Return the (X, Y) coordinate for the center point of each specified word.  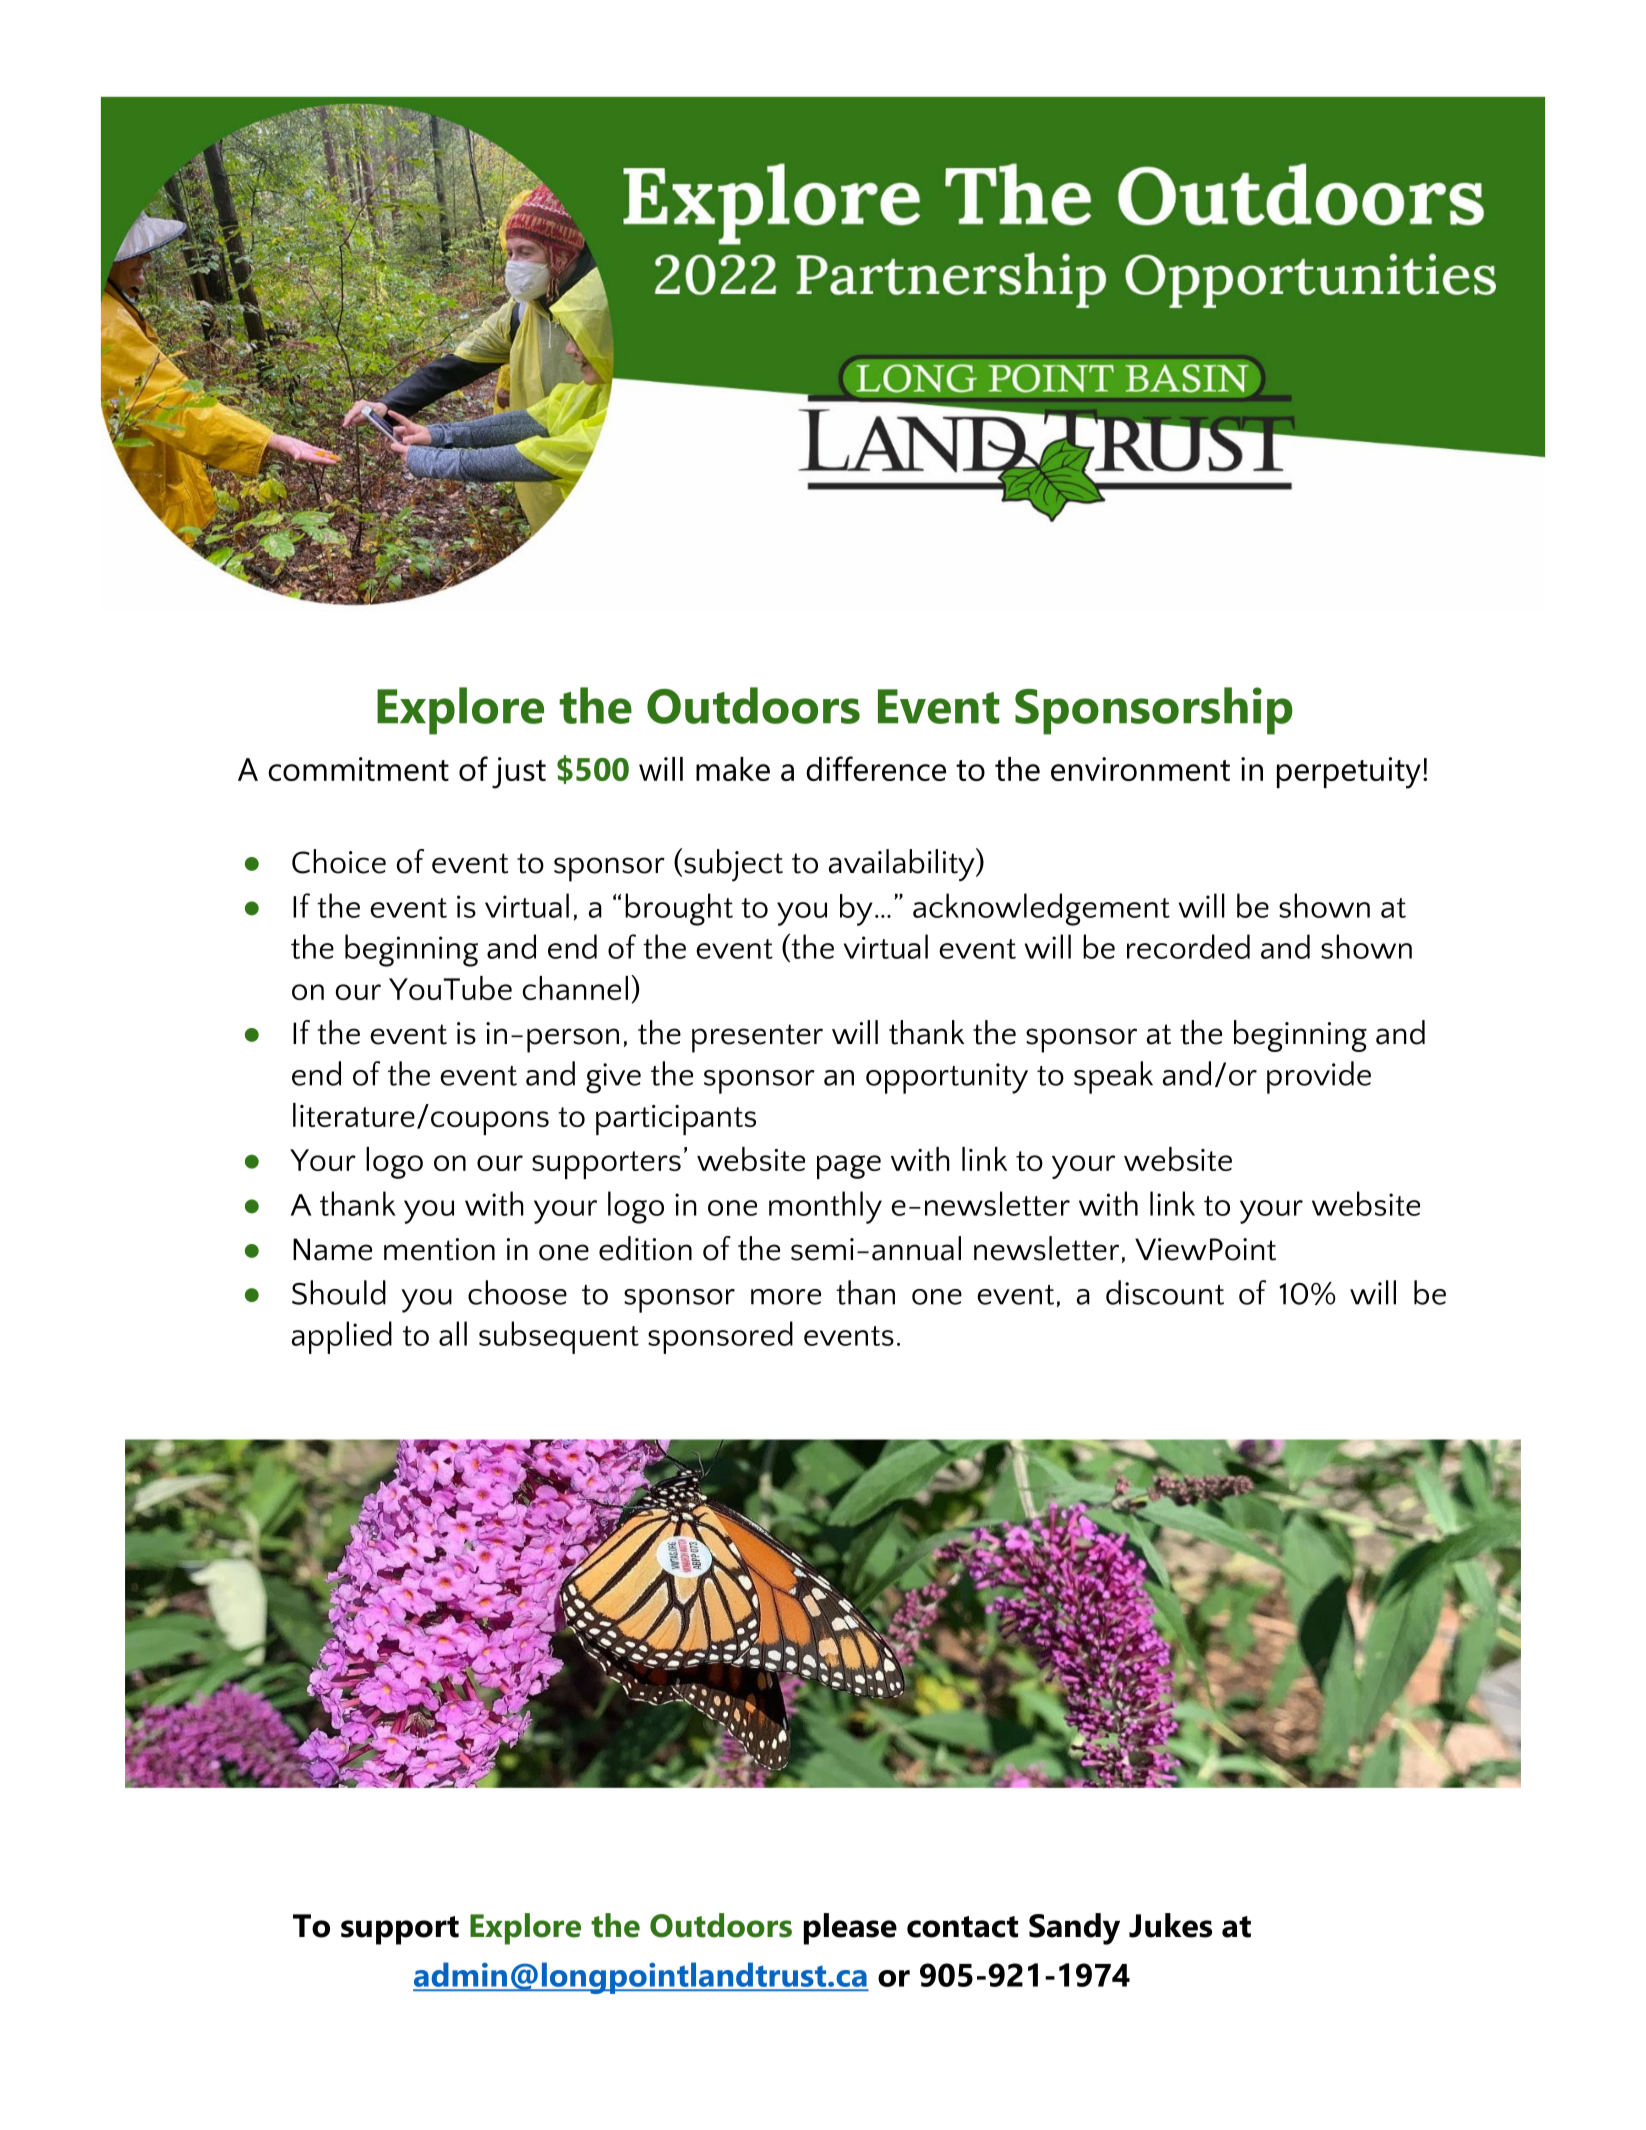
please (850, 1929)
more (786, 1297)
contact (962, 1927)
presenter (757, 1038)
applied (342, 1337)
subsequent (559, 1337)
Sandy (1074, 1929)
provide (1319, 1077)
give (613, 1078)
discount (1165, 1292)
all (453, 1333)
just (519, 773)
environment (1140, 769)
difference (876, 768)
